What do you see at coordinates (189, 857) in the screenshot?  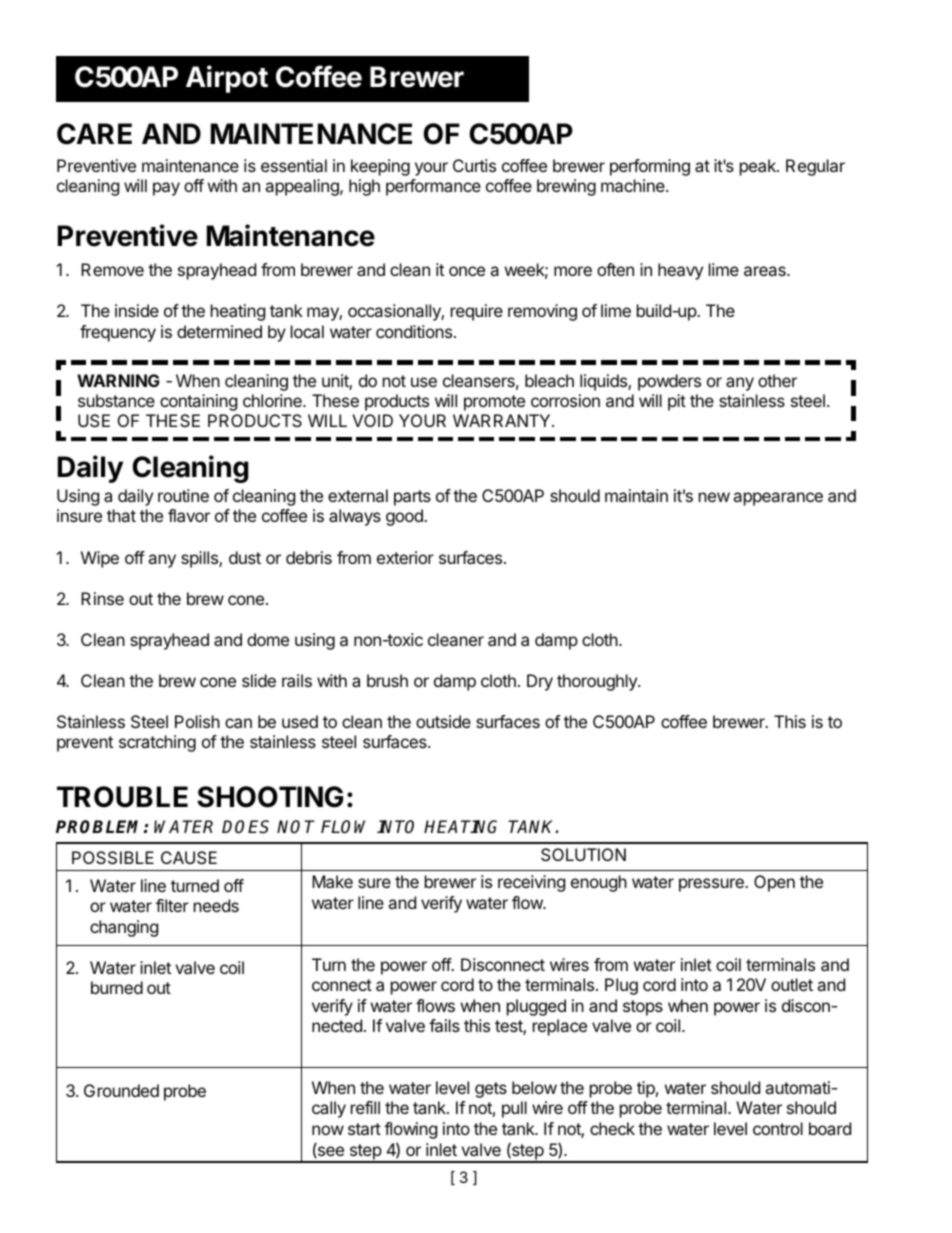 I see `CAUSE` at bounding box center [189, 857].
